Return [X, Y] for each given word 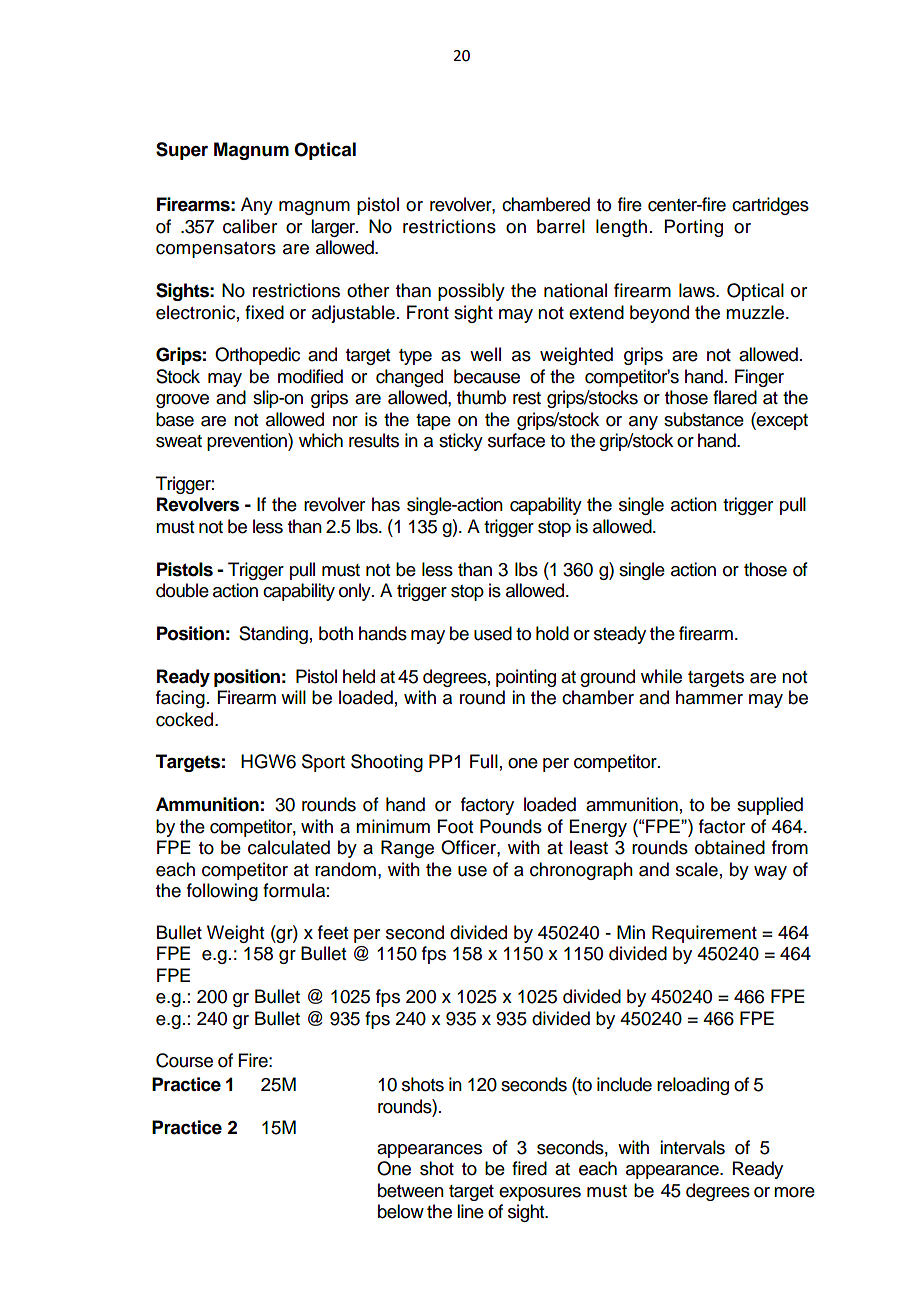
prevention [248, 442]
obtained [730, 847]
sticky [461, 442]
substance [704, 419]
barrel [561, 226]
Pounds [511, 826]
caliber [250, 226]
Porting [694, 228]
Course [184, 1060]
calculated [289, 847]
